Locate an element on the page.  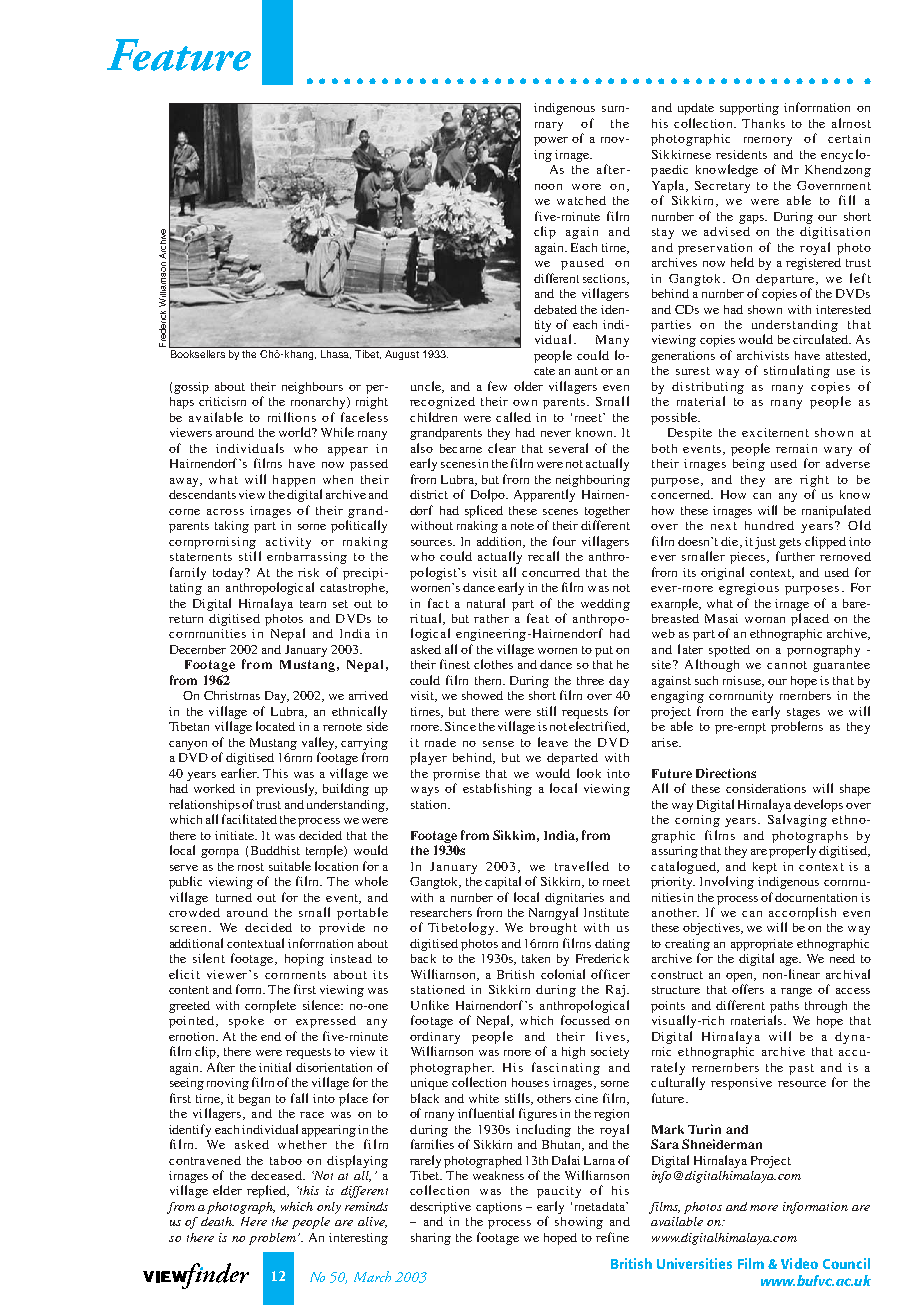
watched is located at coordinates (581, 200).
